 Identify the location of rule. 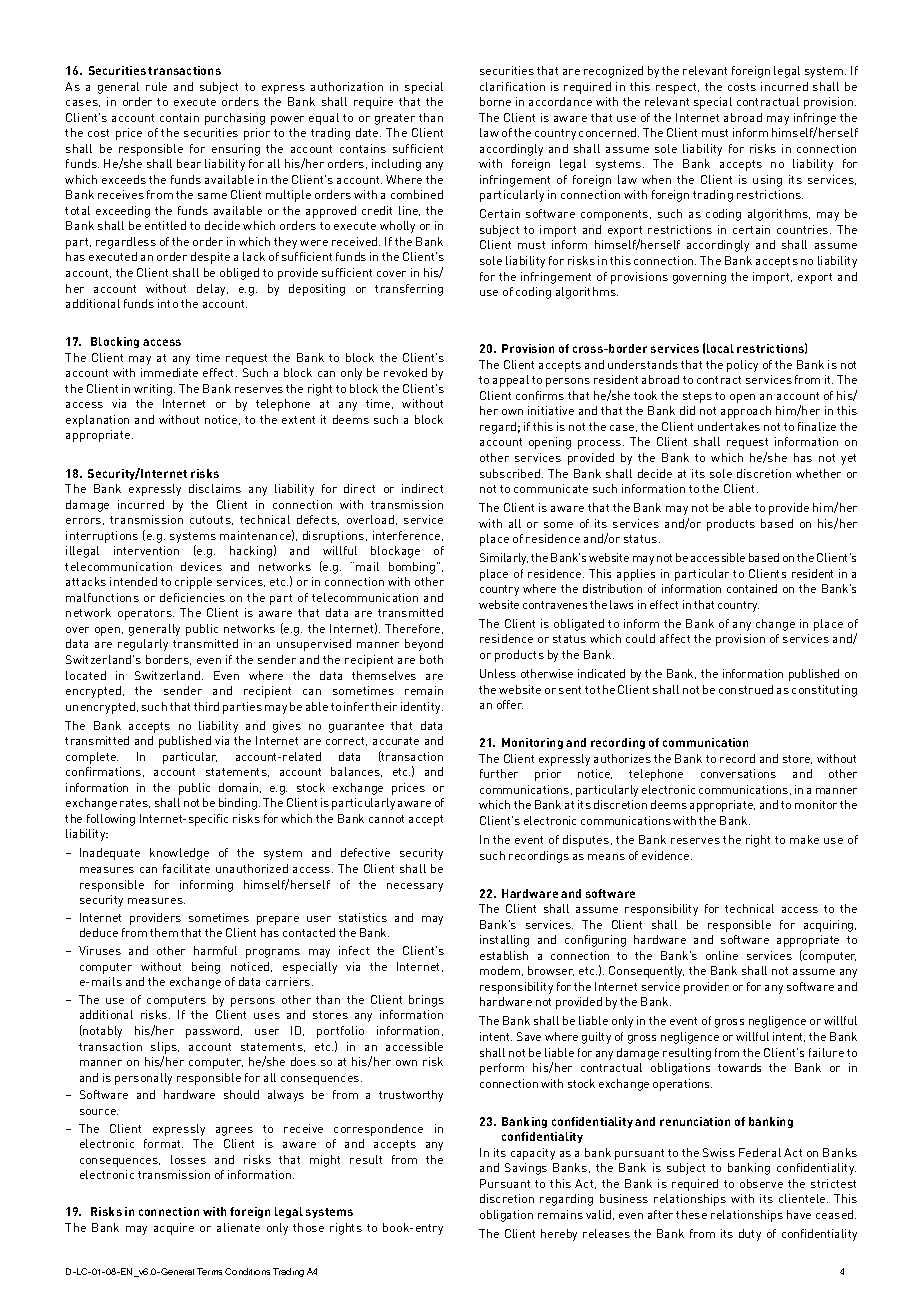
(156, 86).
